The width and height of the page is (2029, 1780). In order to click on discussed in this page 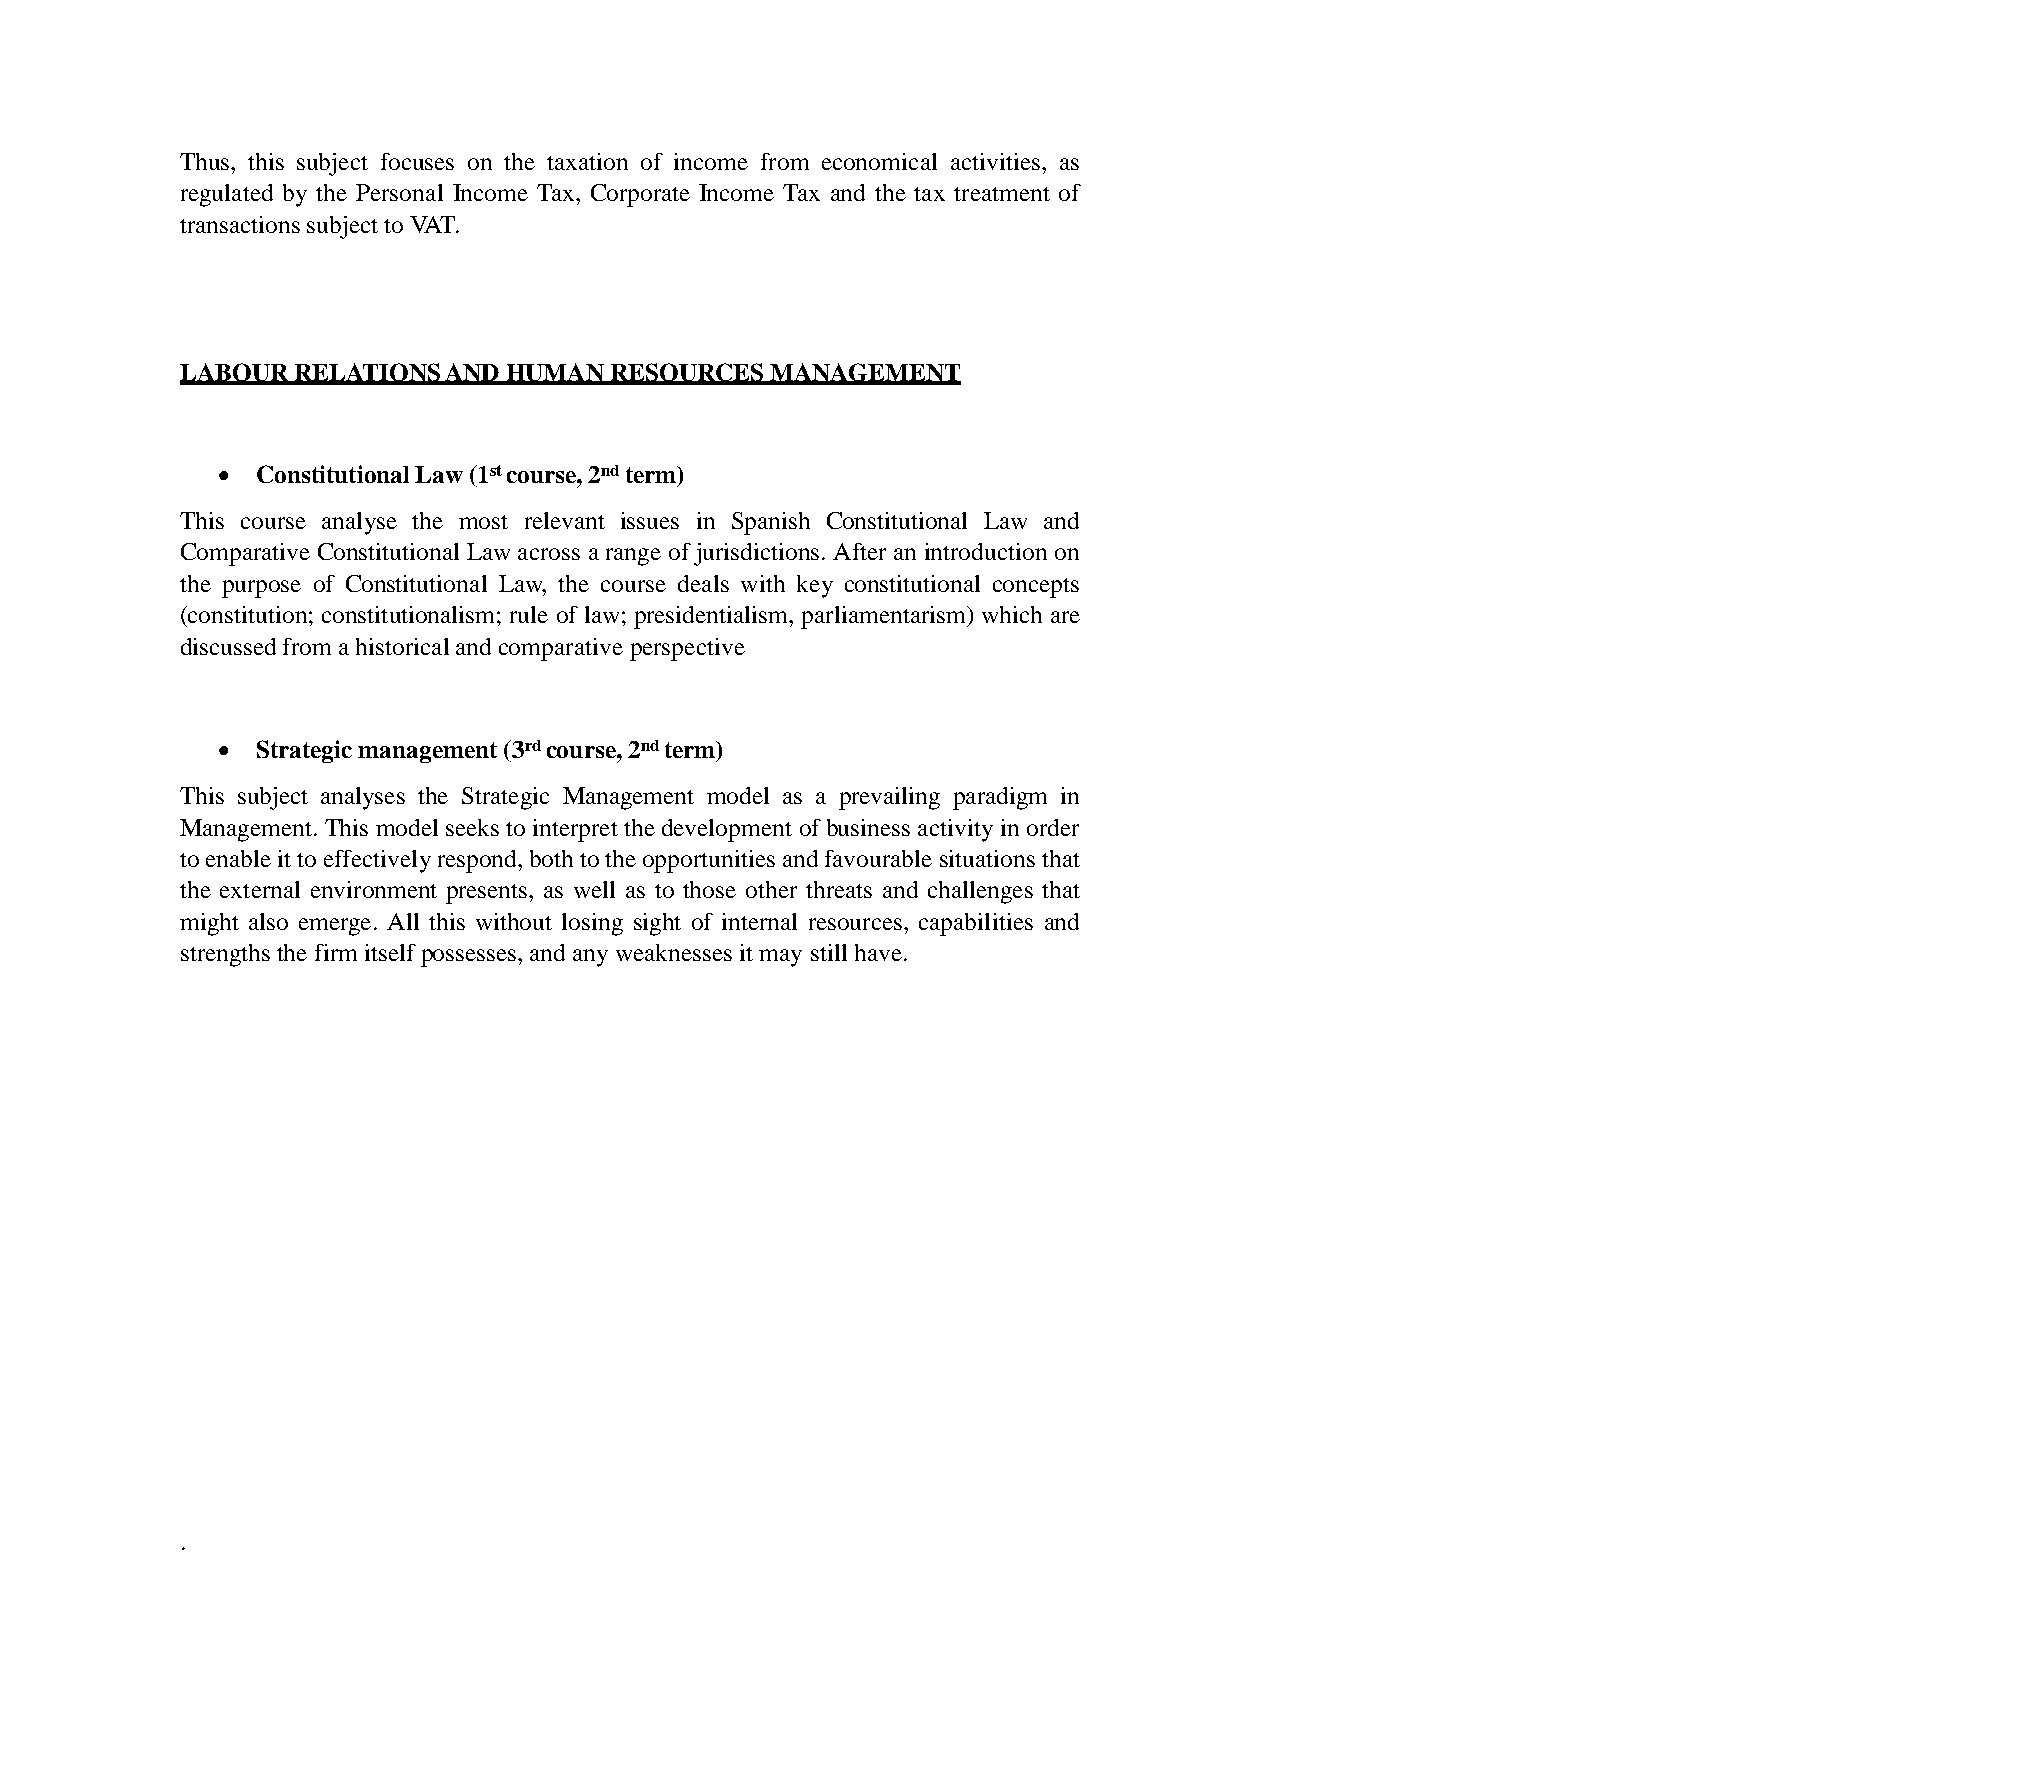, I will do `click(228, 646)`.
